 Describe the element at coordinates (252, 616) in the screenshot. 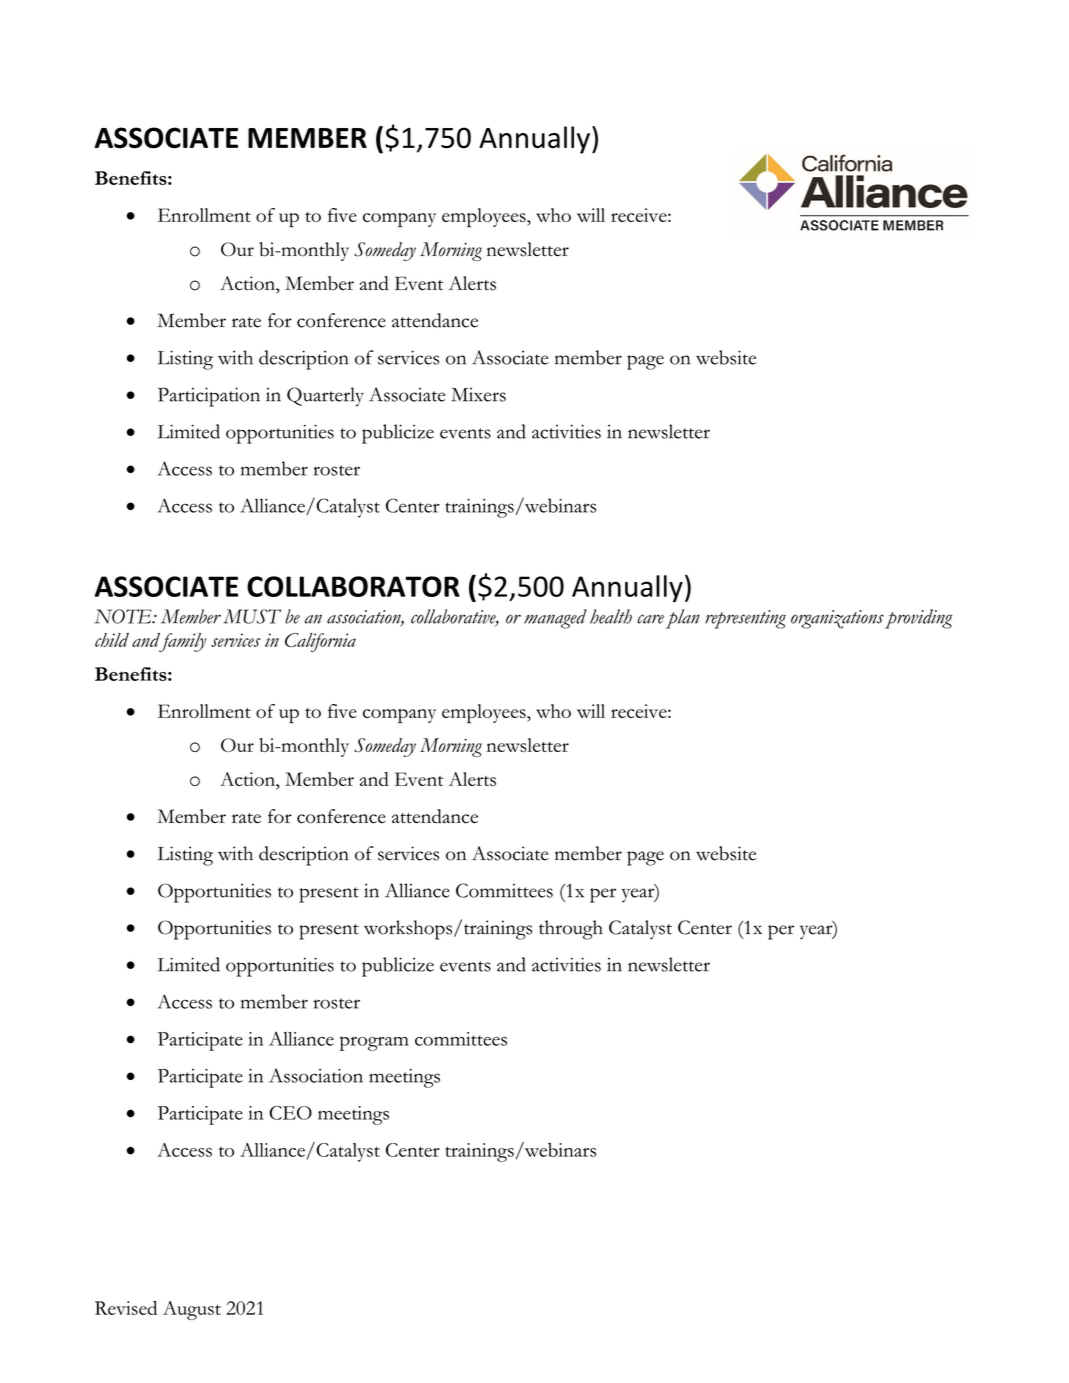

I see `MUST` at that location.
